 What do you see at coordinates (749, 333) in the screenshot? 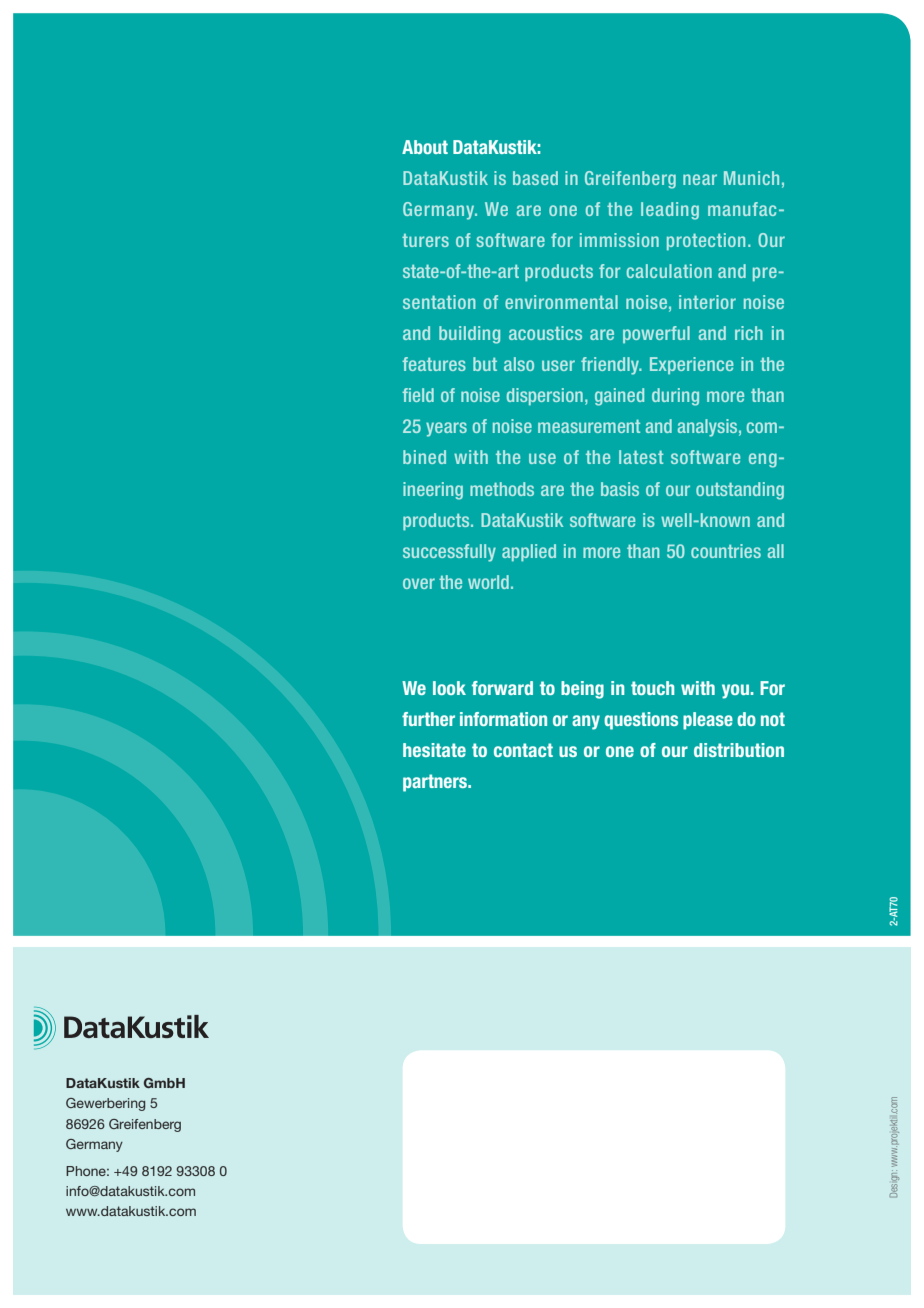
I see `rich` at bounding box center [749, 333].
